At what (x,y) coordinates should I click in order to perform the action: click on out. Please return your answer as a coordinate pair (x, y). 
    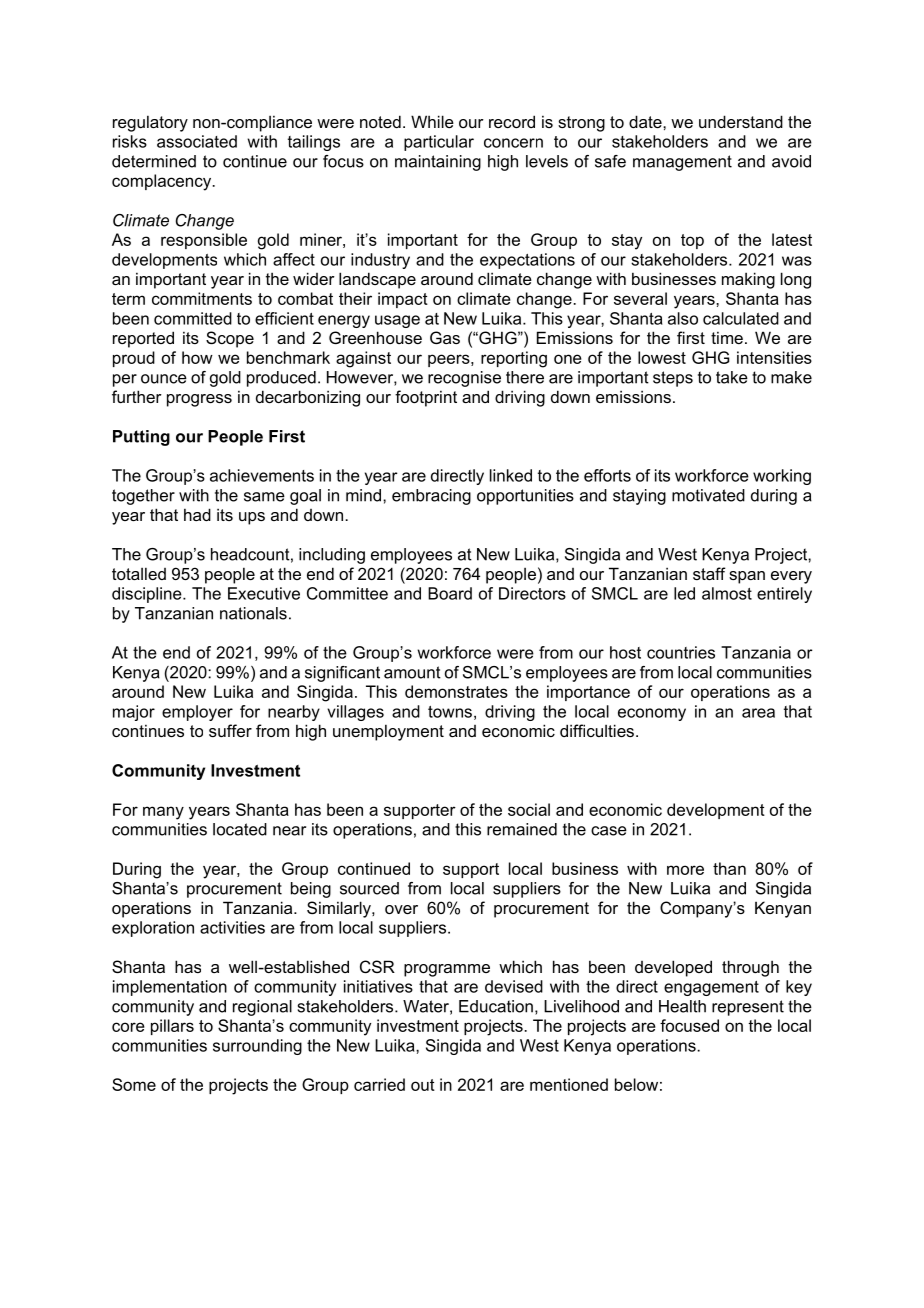
    Looking at the image, I should click on (423, 1085).
